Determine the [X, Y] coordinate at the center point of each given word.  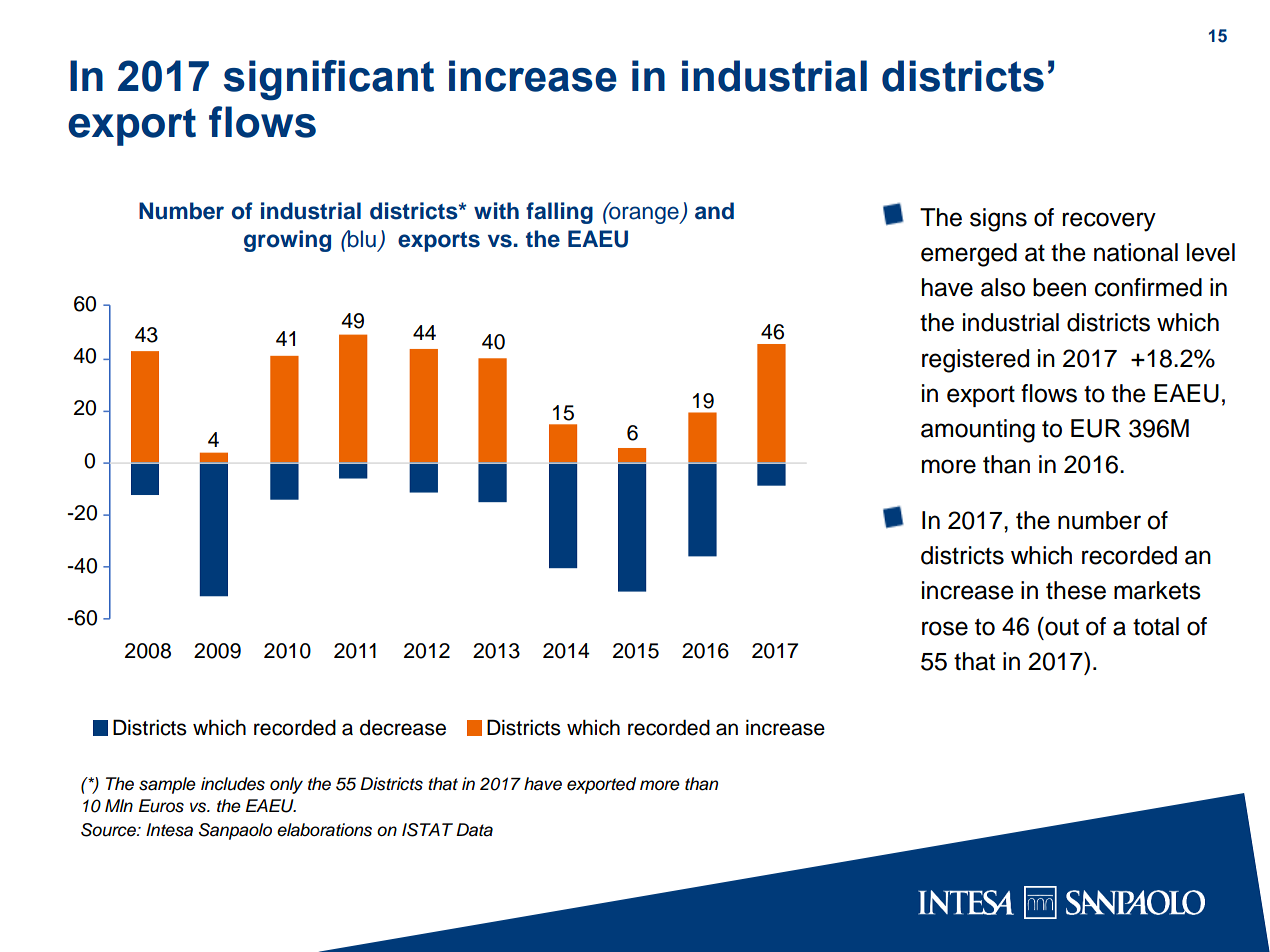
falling [559, 213]
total [1156, 626]
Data [474, 830]
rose [945, 628]
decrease [403, 728]
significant [329, 80]
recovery [1109, 222]
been [1059, 287]
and [714, 211]
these [1076, 590]
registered [975, 361]
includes [233, 784]
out [1061, 626]
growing [287, 241]
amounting [978, 431]
